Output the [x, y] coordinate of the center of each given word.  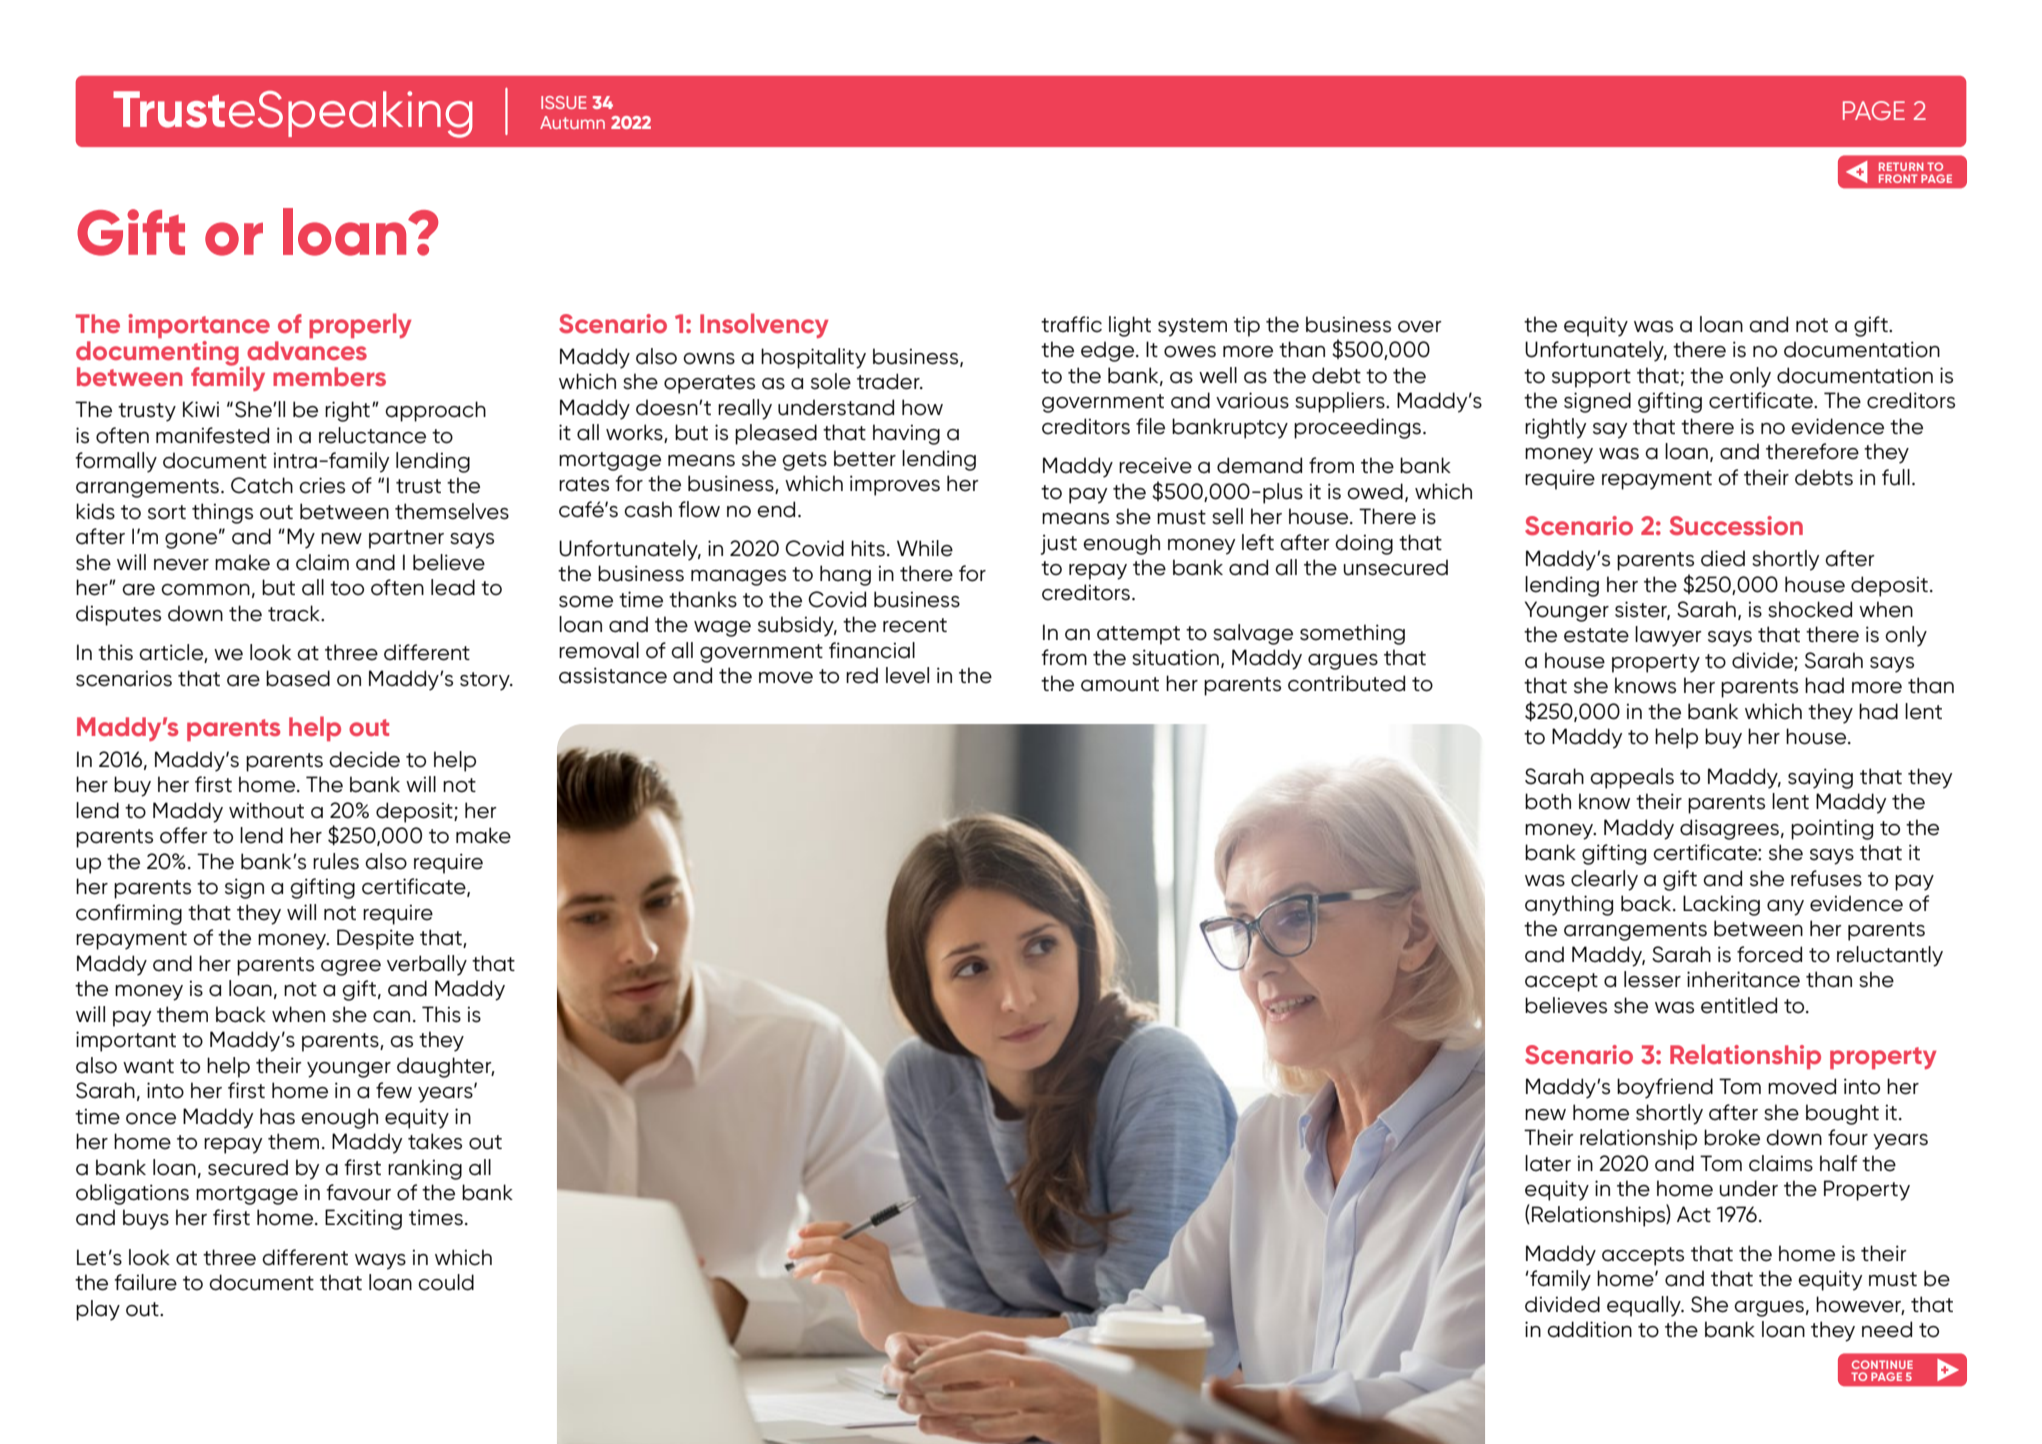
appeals [1632, 778]
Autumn [572, 122]
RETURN [1901, 166]
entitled [1739, 1005]
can [391, 1017]
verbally [427, 965]
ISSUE [564, 102]
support [1591, 378]
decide [364, 759]
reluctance [372, 435]
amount [1120, 684]
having [906, 434]
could [446, 1282]
